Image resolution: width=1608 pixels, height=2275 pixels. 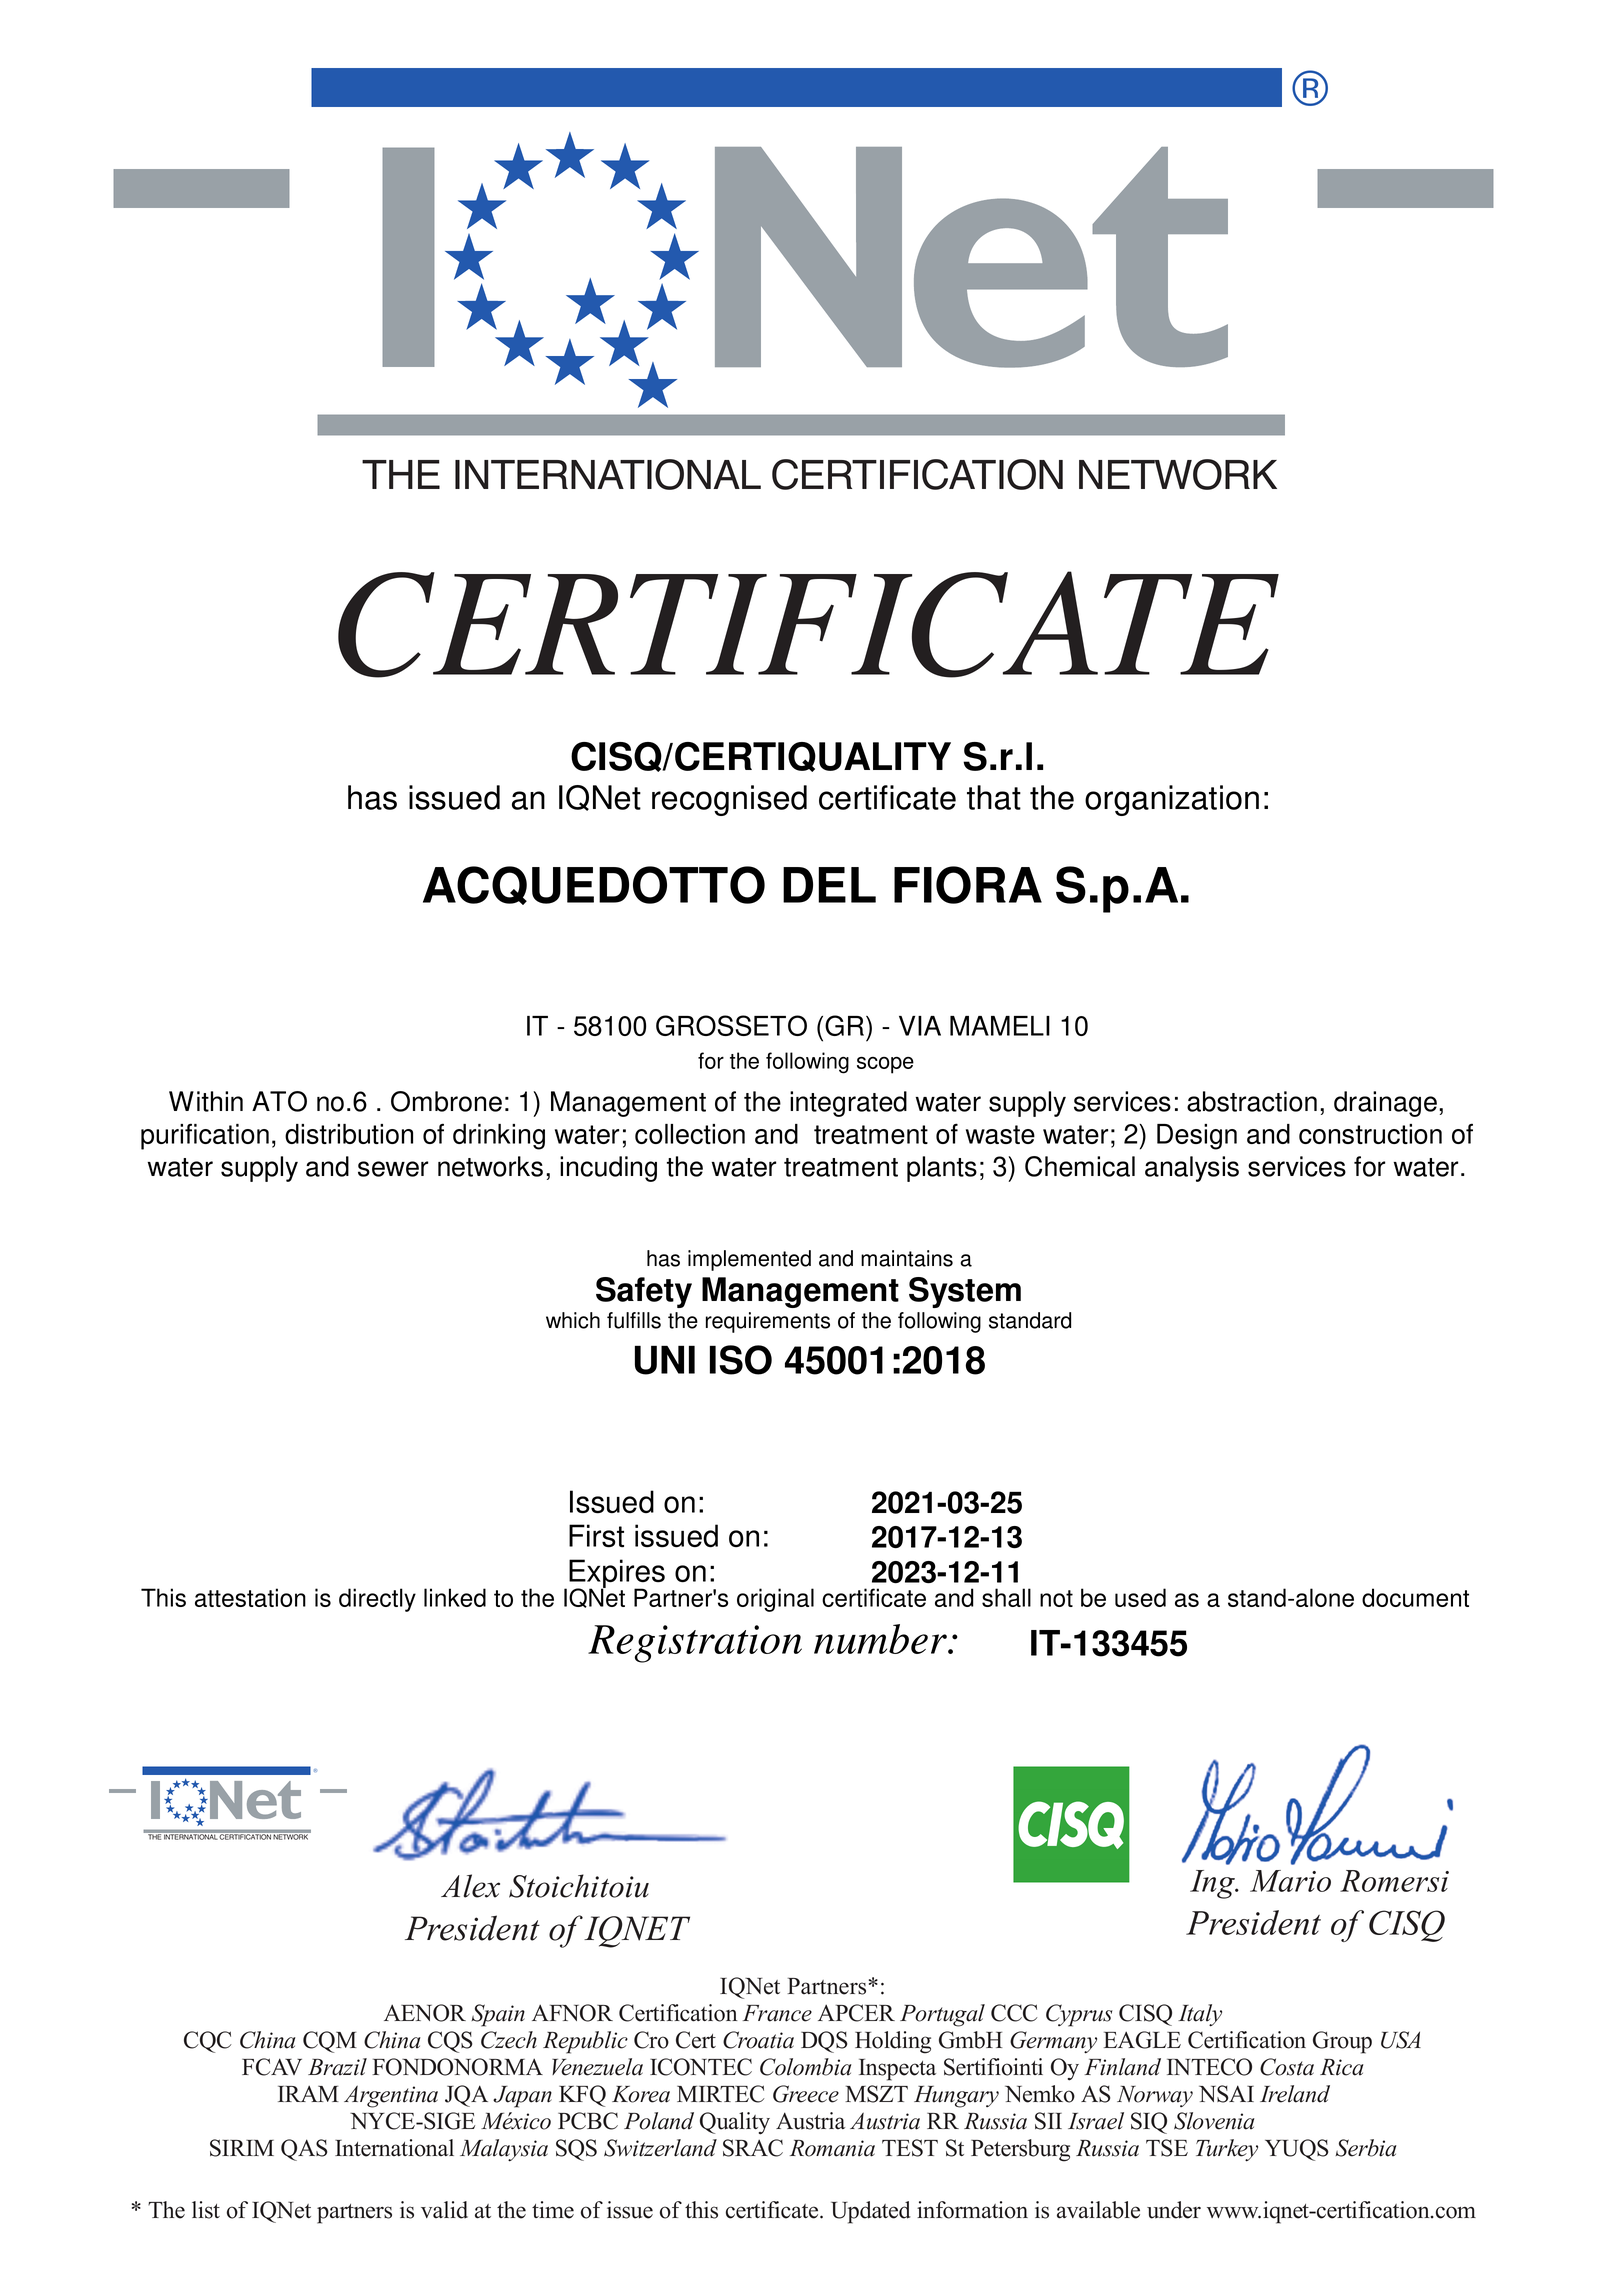 What do you see at coordinates (1192, 1169) in the screenshot?
I see `analysis` at bounding box center [1192, 1169].
